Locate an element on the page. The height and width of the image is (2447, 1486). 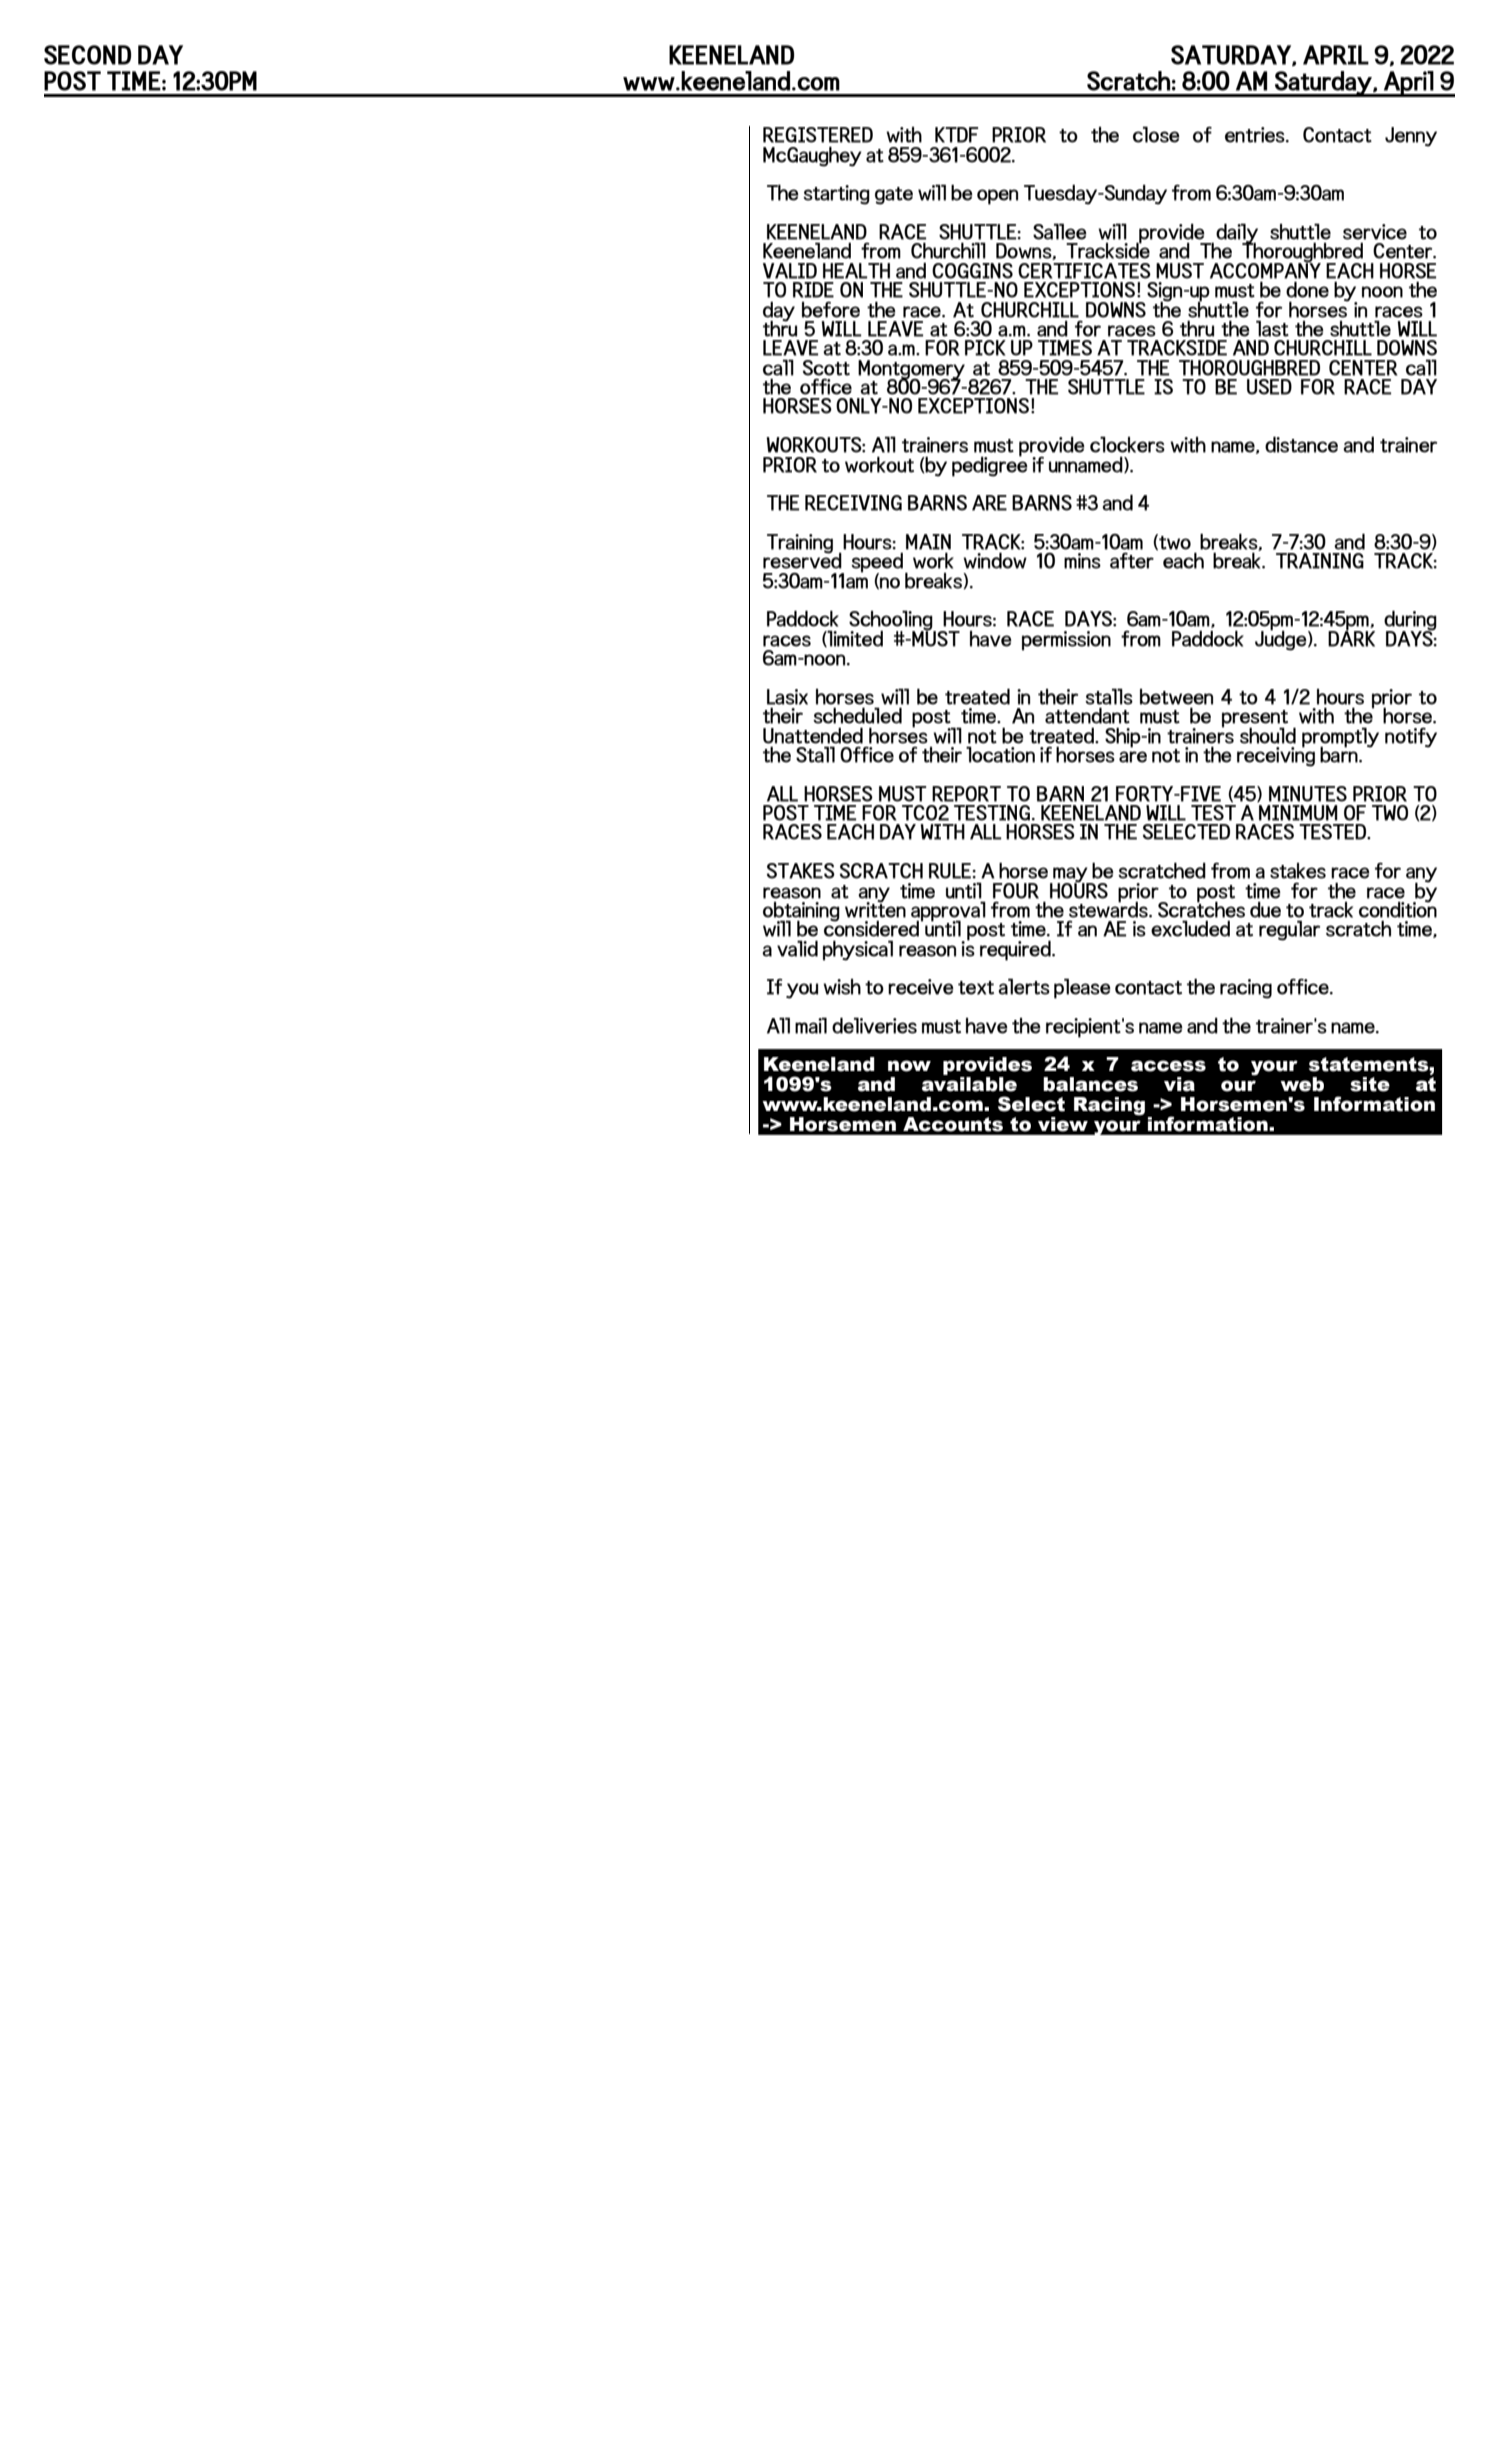
MINUTES is located at coordinates (1308, 794).
